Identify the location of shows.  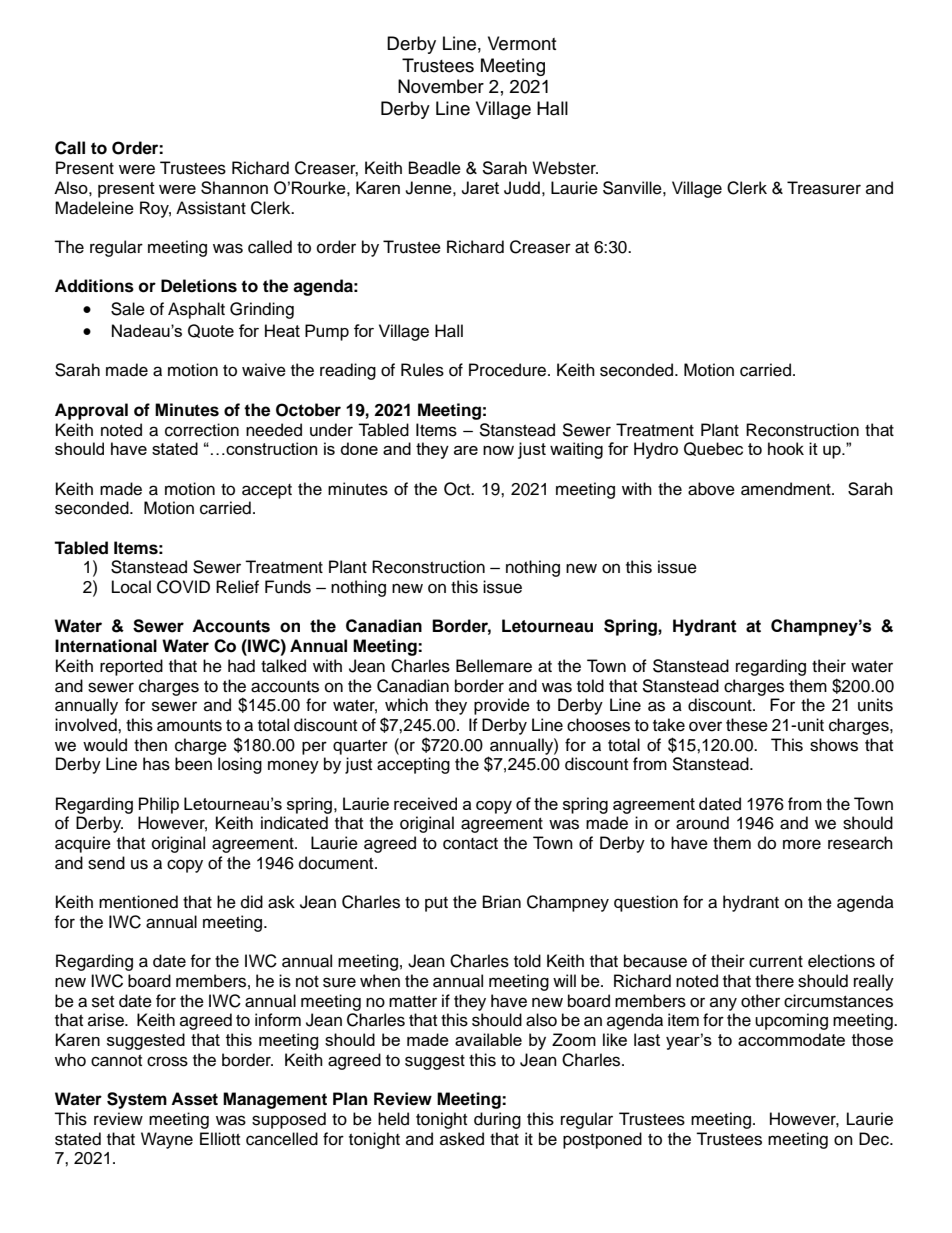
(834, 745).
